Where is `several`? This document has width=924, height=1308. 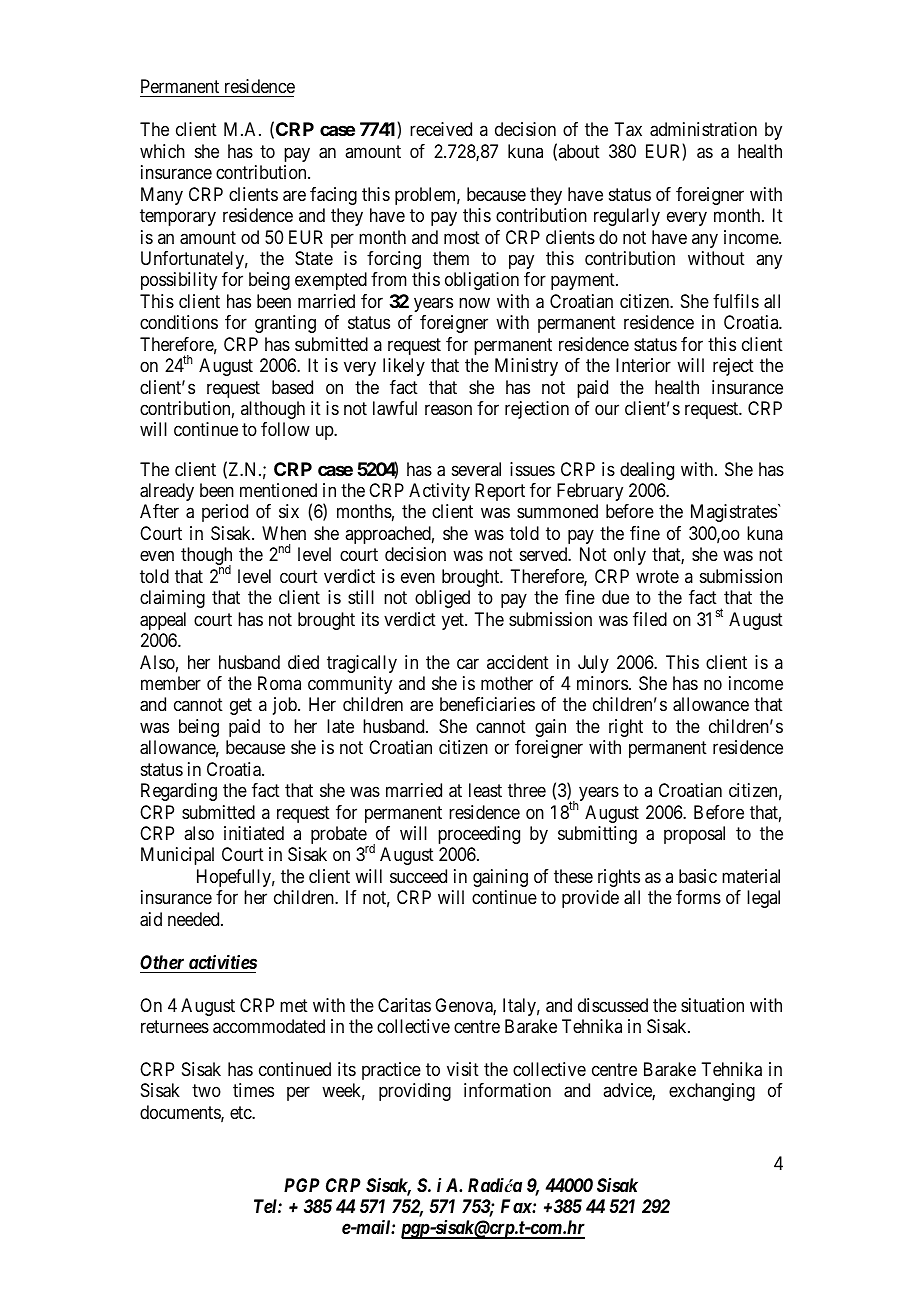
several is located at coordinates (476, 469).
